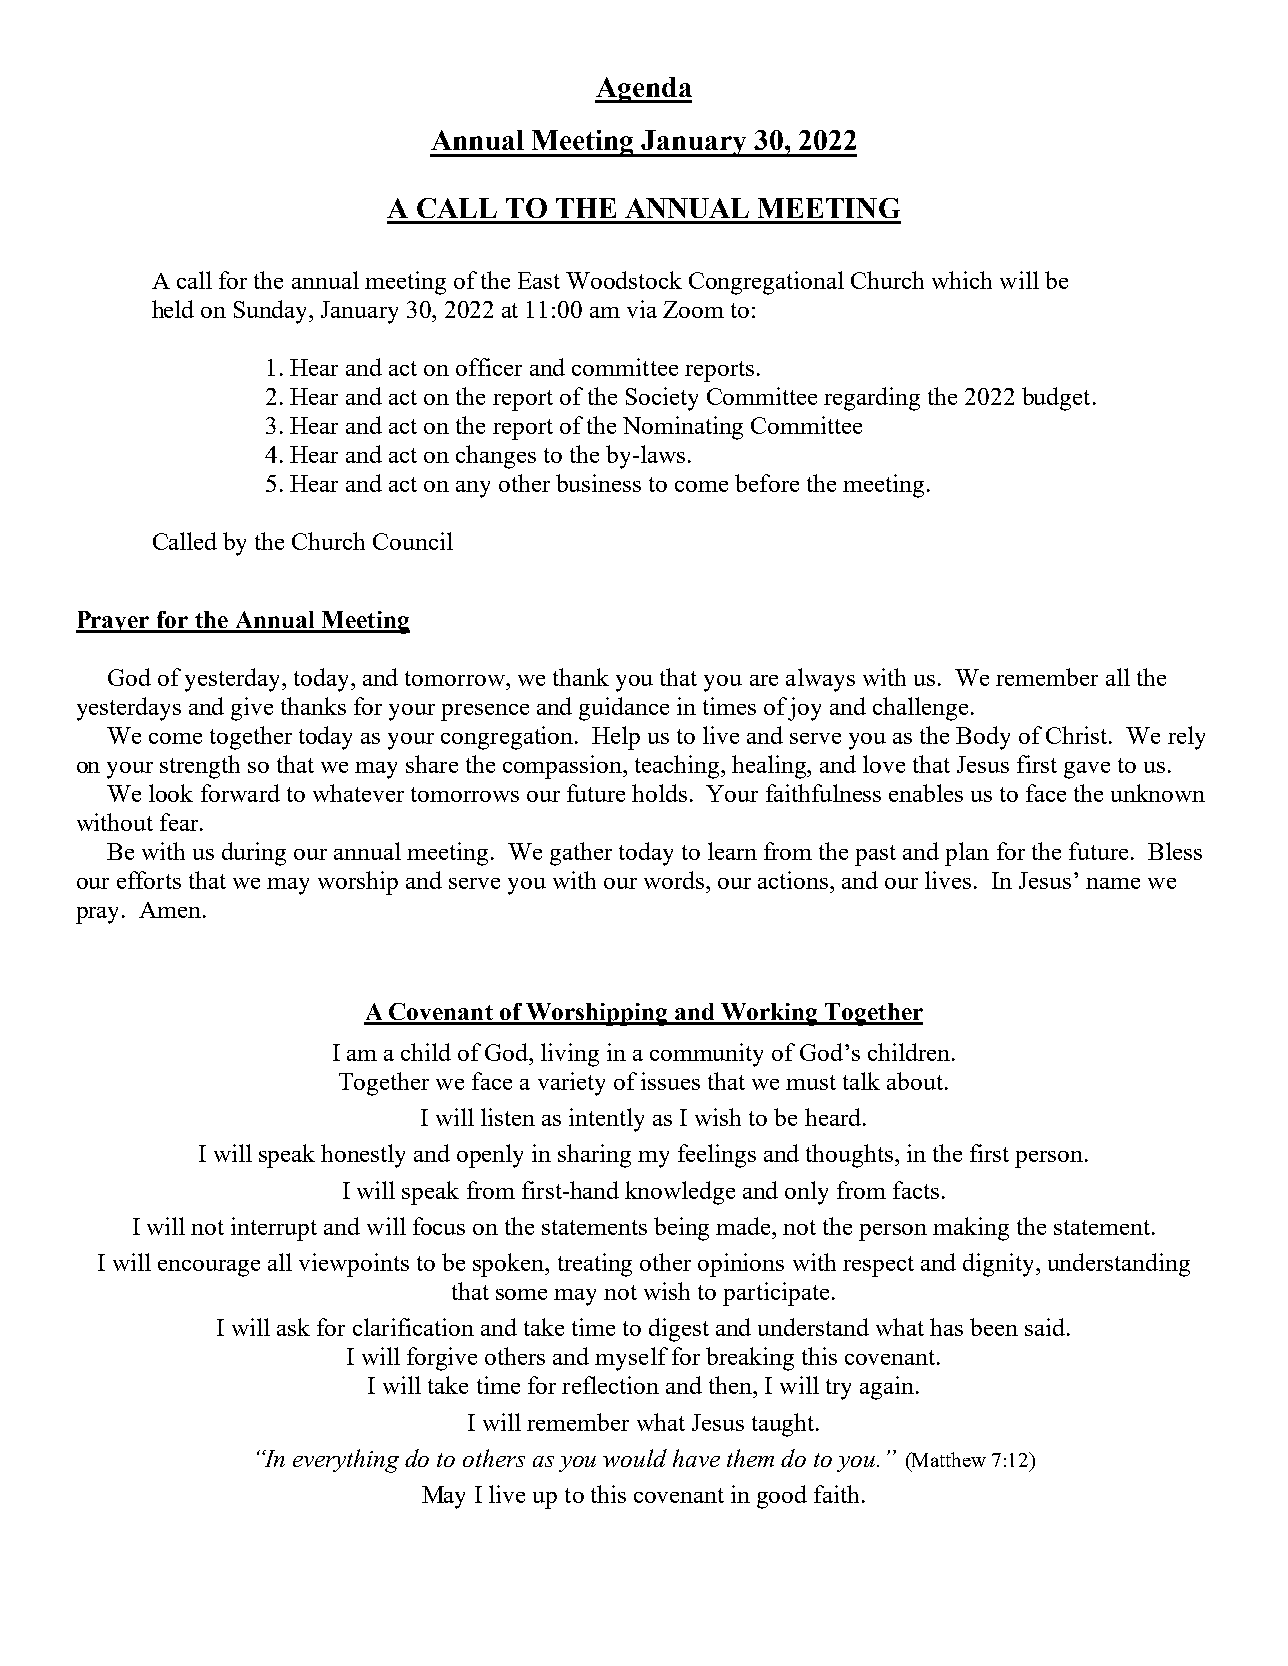 The height and width of the page is (1666, 1288). What do you see at coordinates (272, 312) in the page?
I see `Sunday` at bounding box center [272, 312].
